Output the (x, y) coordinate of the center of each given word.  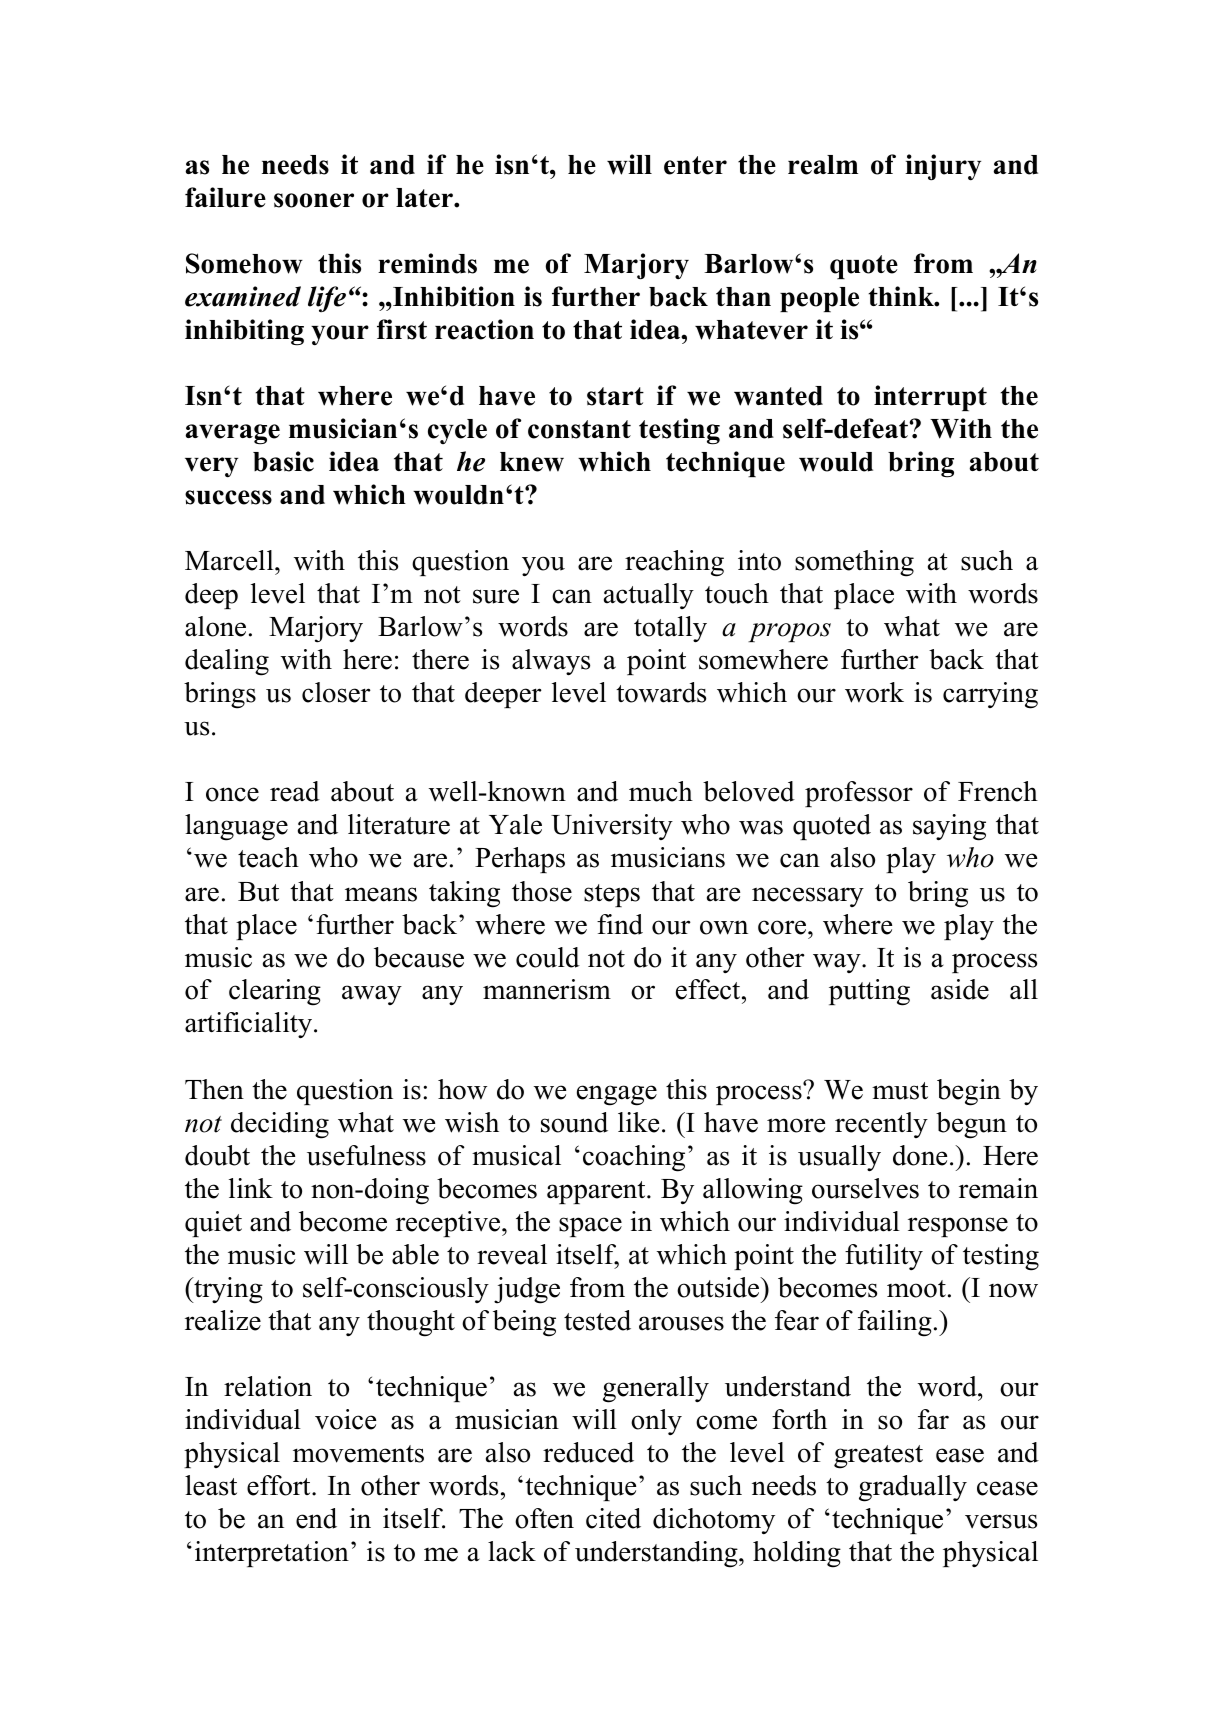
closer (336, 692)
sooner (314, 200)
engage (617, 1095)
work (874, 692)
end (316, 1518)
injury (943, 167)
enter (695, 165)
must (900, 1091)
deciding (280, 1125)
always (551, 662)
